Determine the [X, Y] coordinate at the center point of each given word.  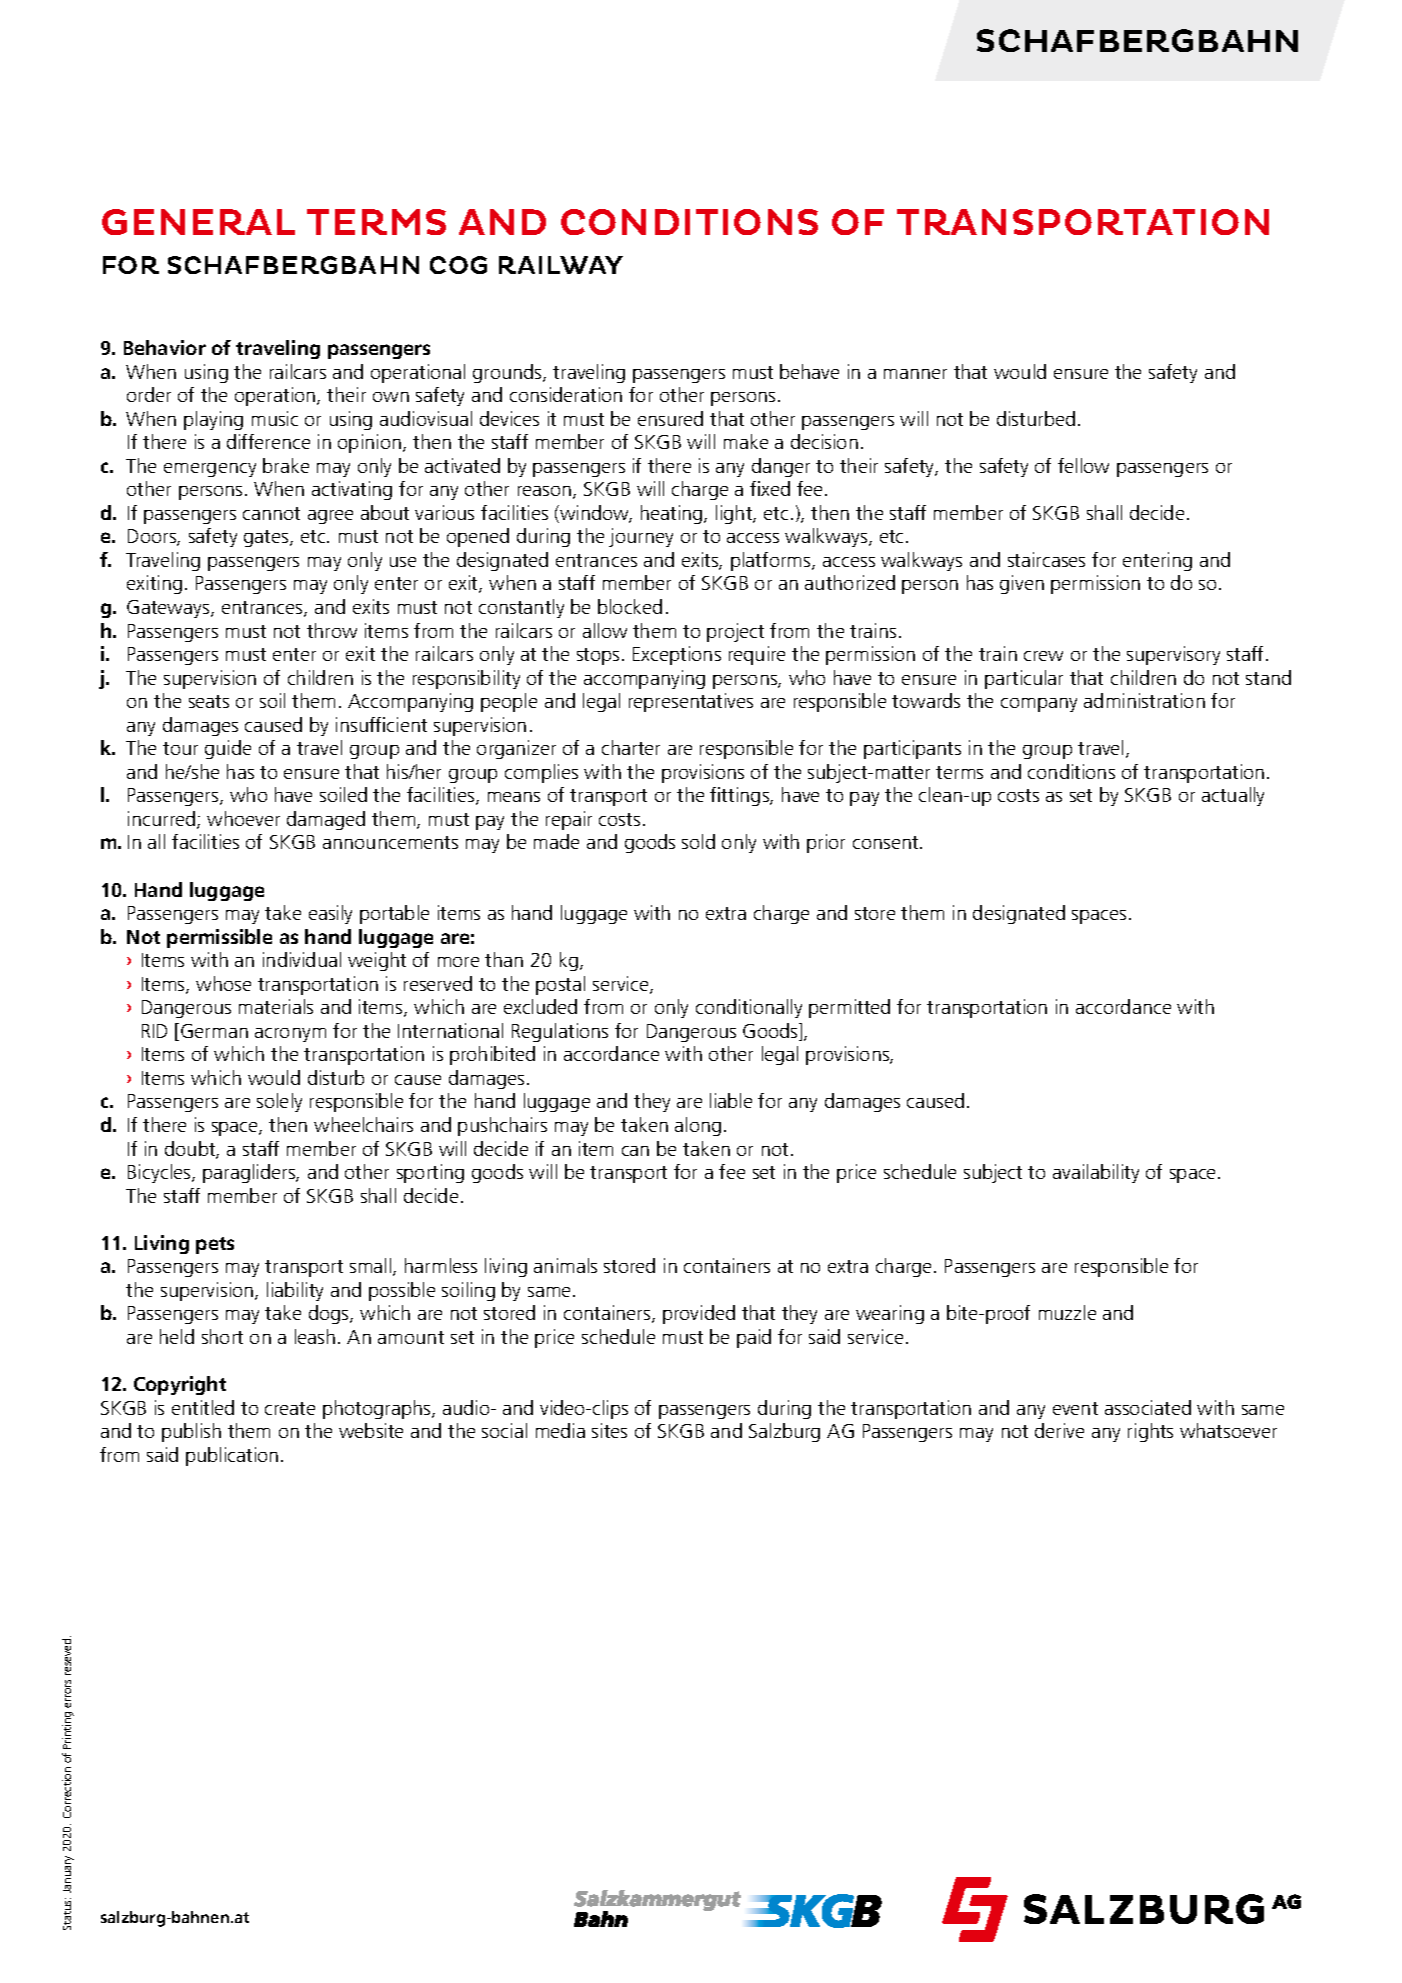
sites [609, 1430]
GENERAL [198, 222]
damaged [326, 820]
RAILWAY [561, 265]
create [290, 1408]
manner [915, 374]
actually [1233, 796]
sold [698, 841]
